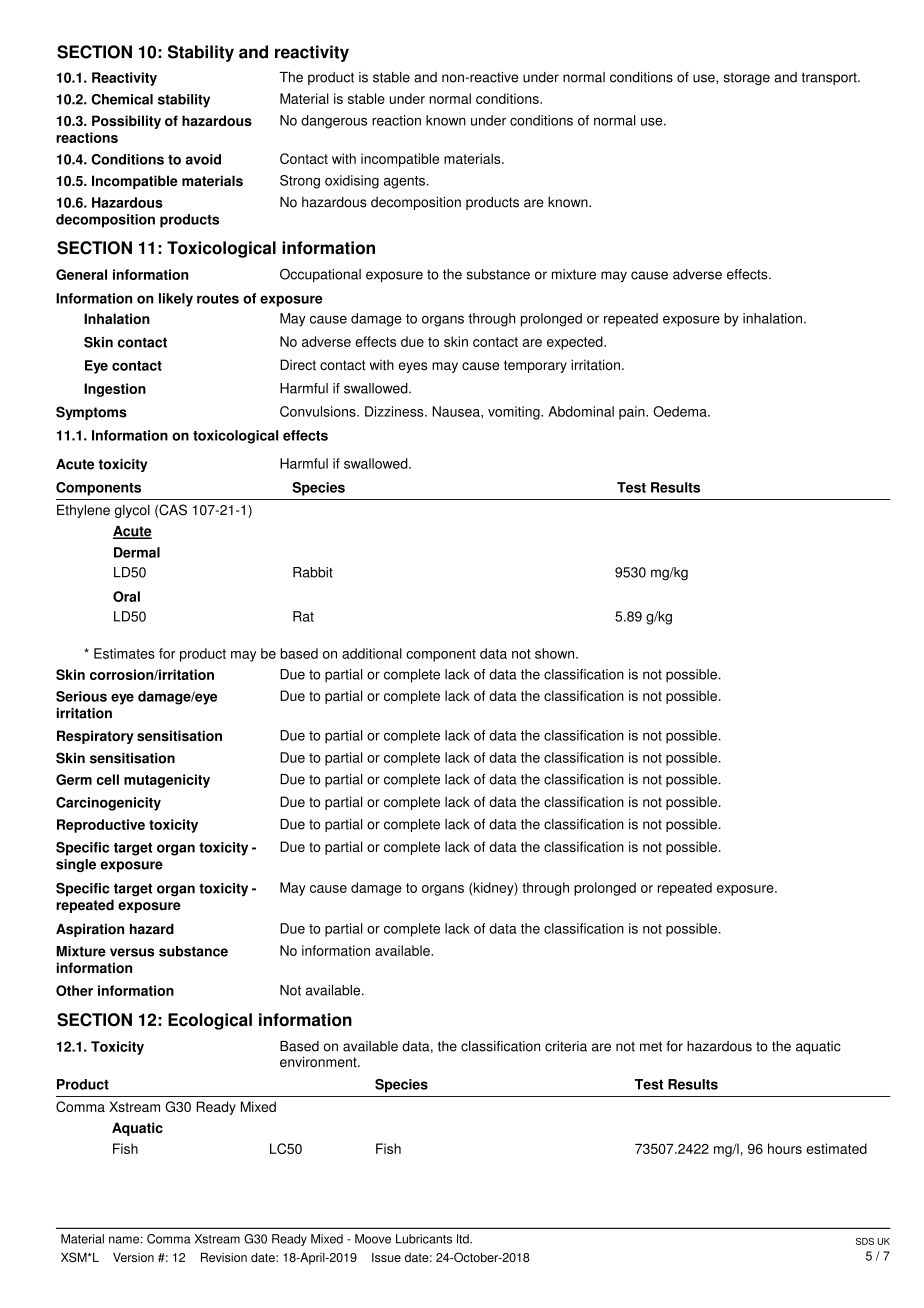 This page has height=1308, width=924. What do you see at coordinates (133, 1257) in the page?
I see `Version` at bounding box center [133, 1257].
